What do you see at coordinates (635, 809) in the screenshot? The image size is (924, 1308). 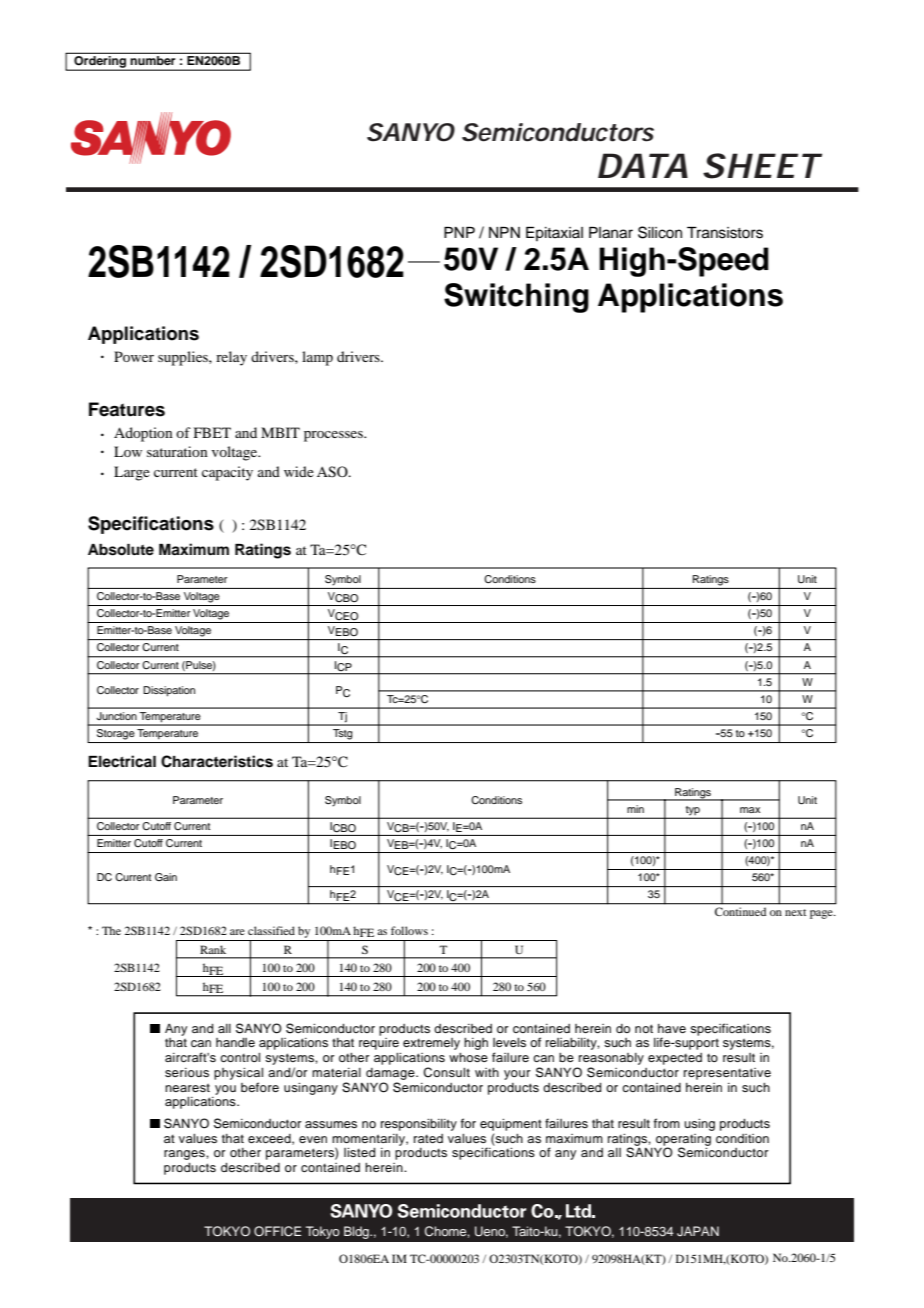 I see `min` at bounding box center [635, 809].
